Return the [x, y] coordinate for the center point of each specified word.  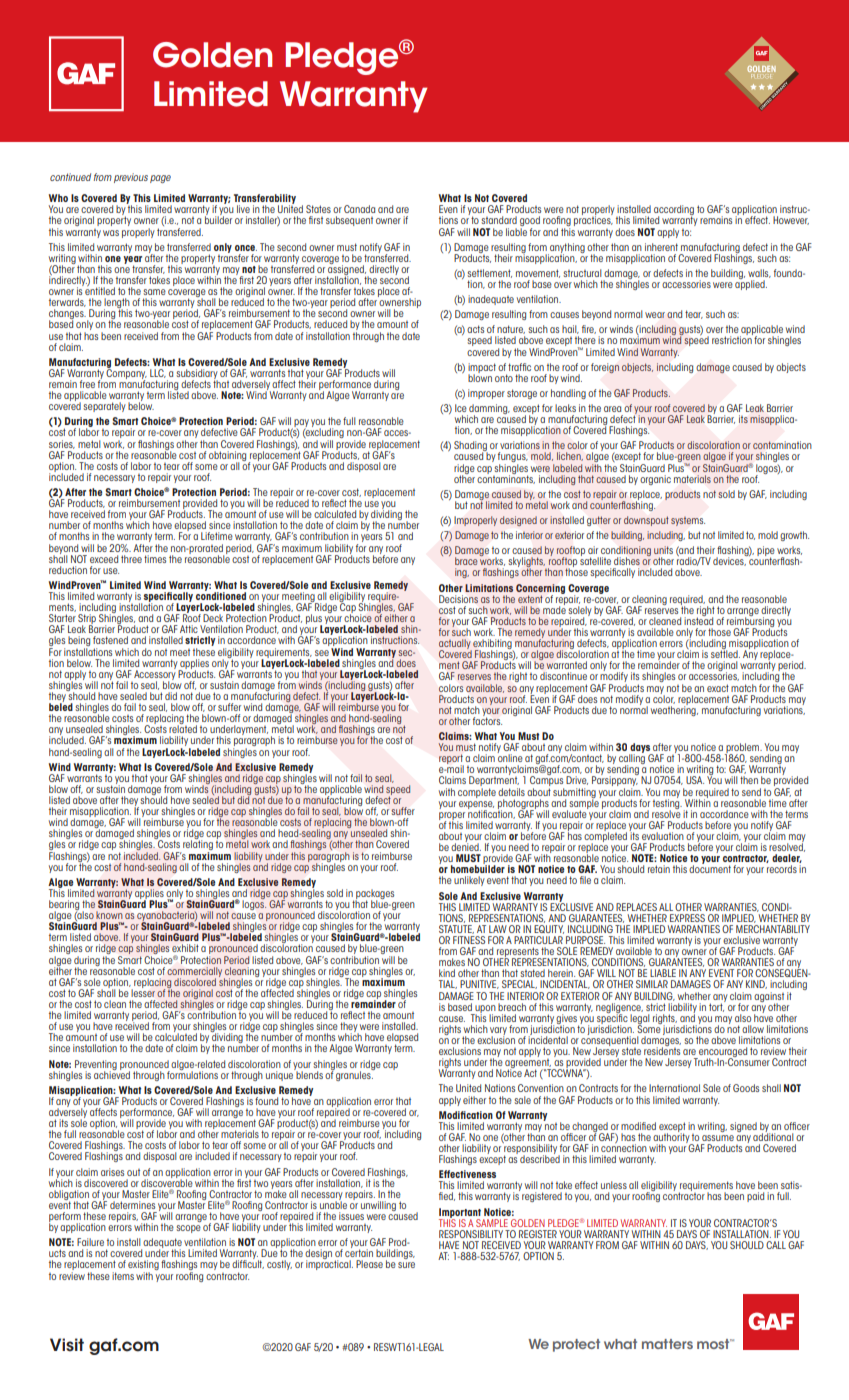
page [160, 179]
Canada [359, 209]
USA [695, 780]
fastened [110, 640]
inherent [661, 247]
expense [476, 806]
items [123, 1276]
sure [406, 1265]
